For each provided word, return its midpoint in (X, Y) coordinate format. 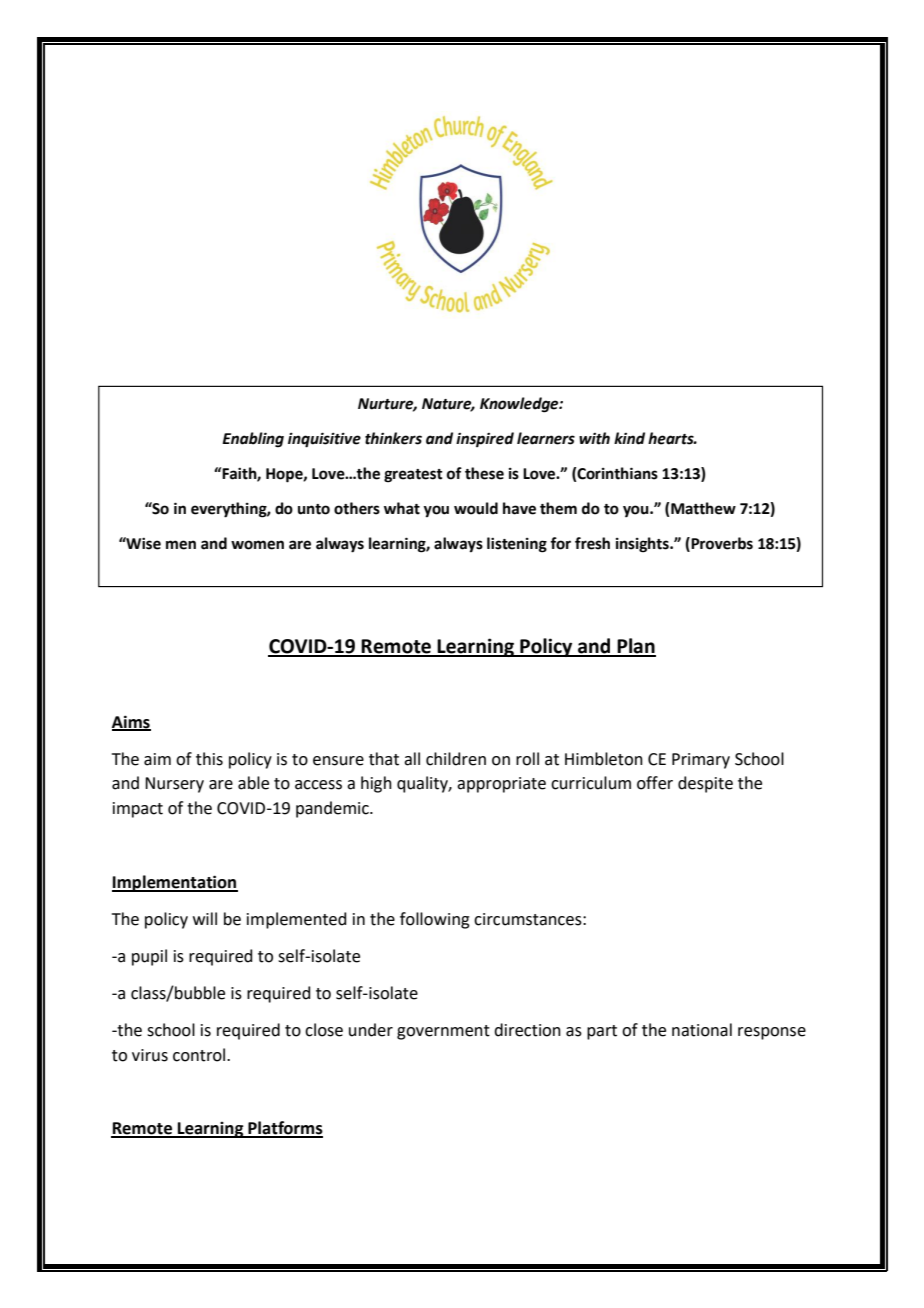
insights (643, 545)
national (702, 1030)
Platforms (284, 1129)
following (435, 920)
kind (629, 438)
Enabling (253, 440)
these (484, 473)
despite (705, 784)
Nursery (174, 785)
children (456, 759)
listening (517, 545)
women (257, 545)
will (205, 918)
